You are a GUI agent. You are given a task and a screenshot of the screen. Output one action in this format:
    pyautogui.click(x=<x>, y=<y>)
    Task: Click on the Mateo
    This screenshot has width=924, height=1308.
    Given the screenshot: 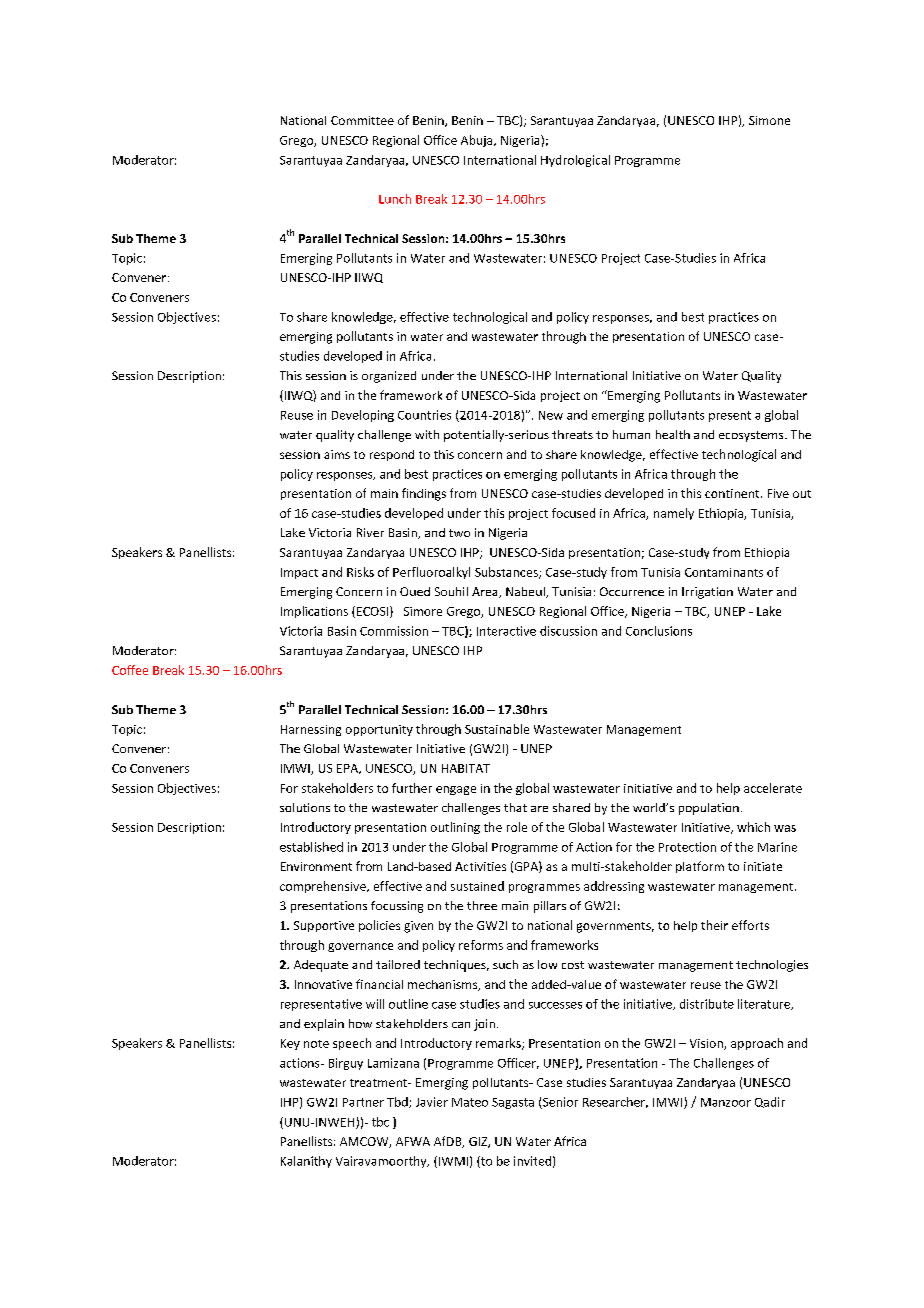 What is the action you would take?
    pyautogui.click(x=470, y=1102)
